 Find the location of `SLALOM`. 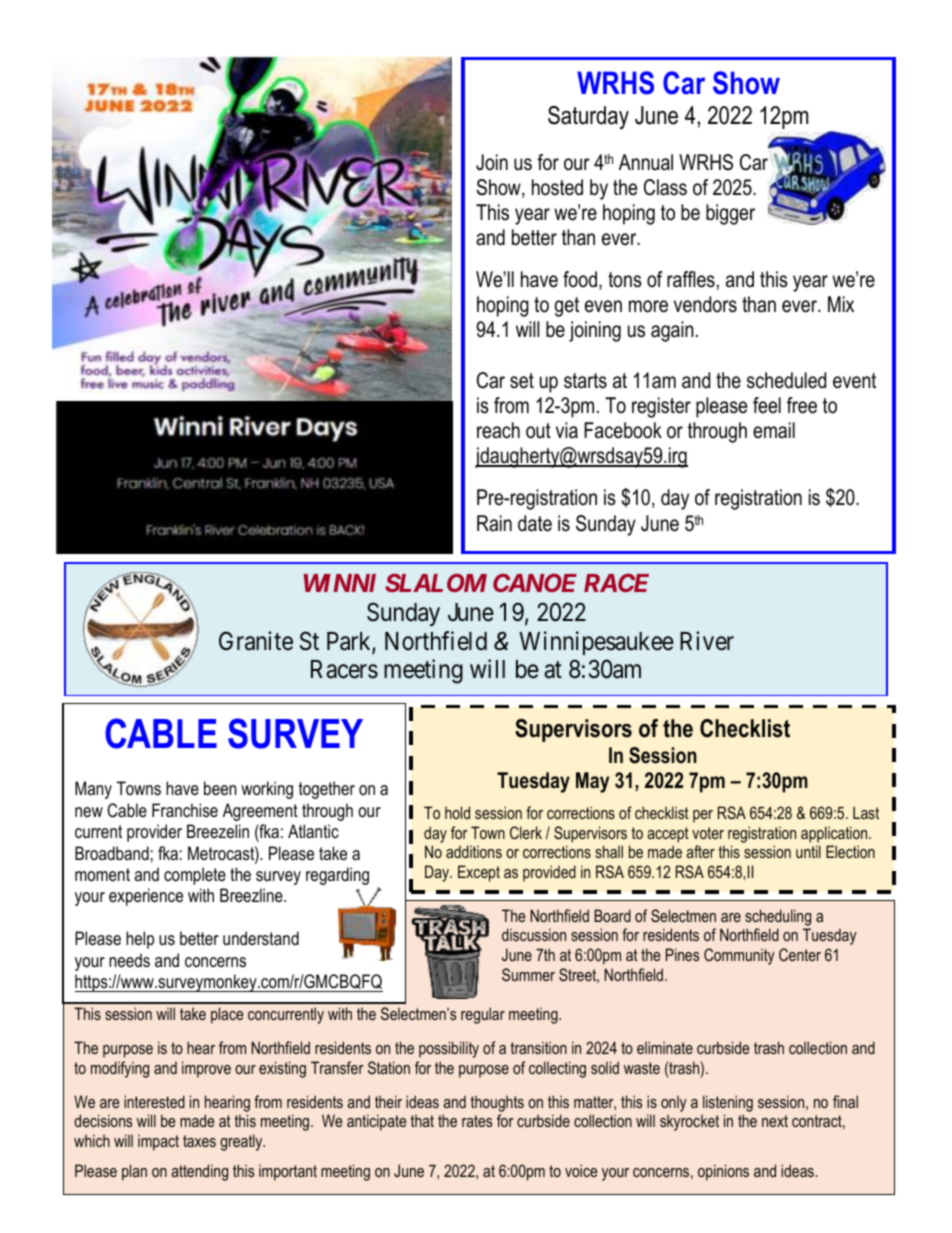

SLALOM is located at coordinates (436, 583).
